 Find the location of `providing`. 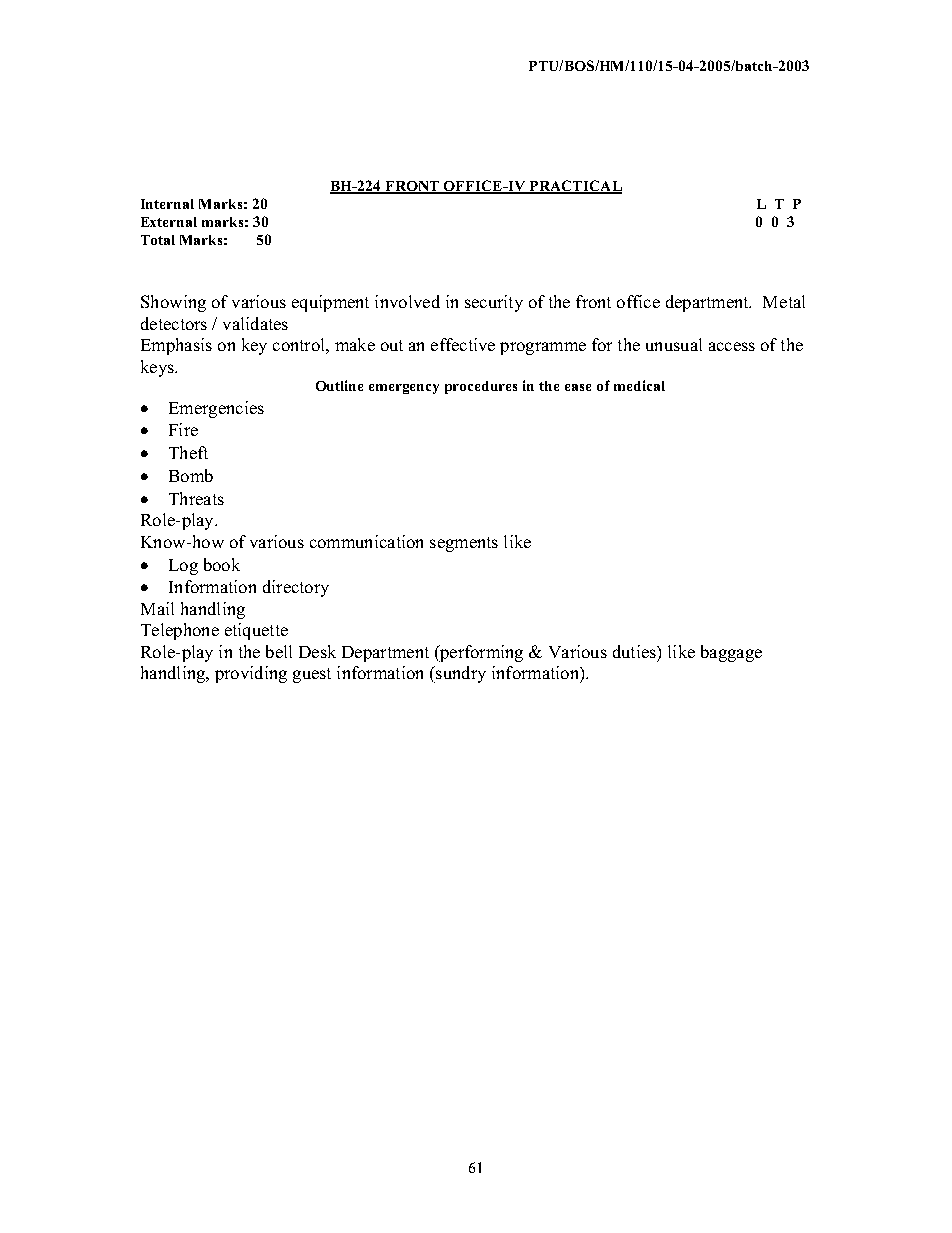

providing is located at coordinates (251, 674).
